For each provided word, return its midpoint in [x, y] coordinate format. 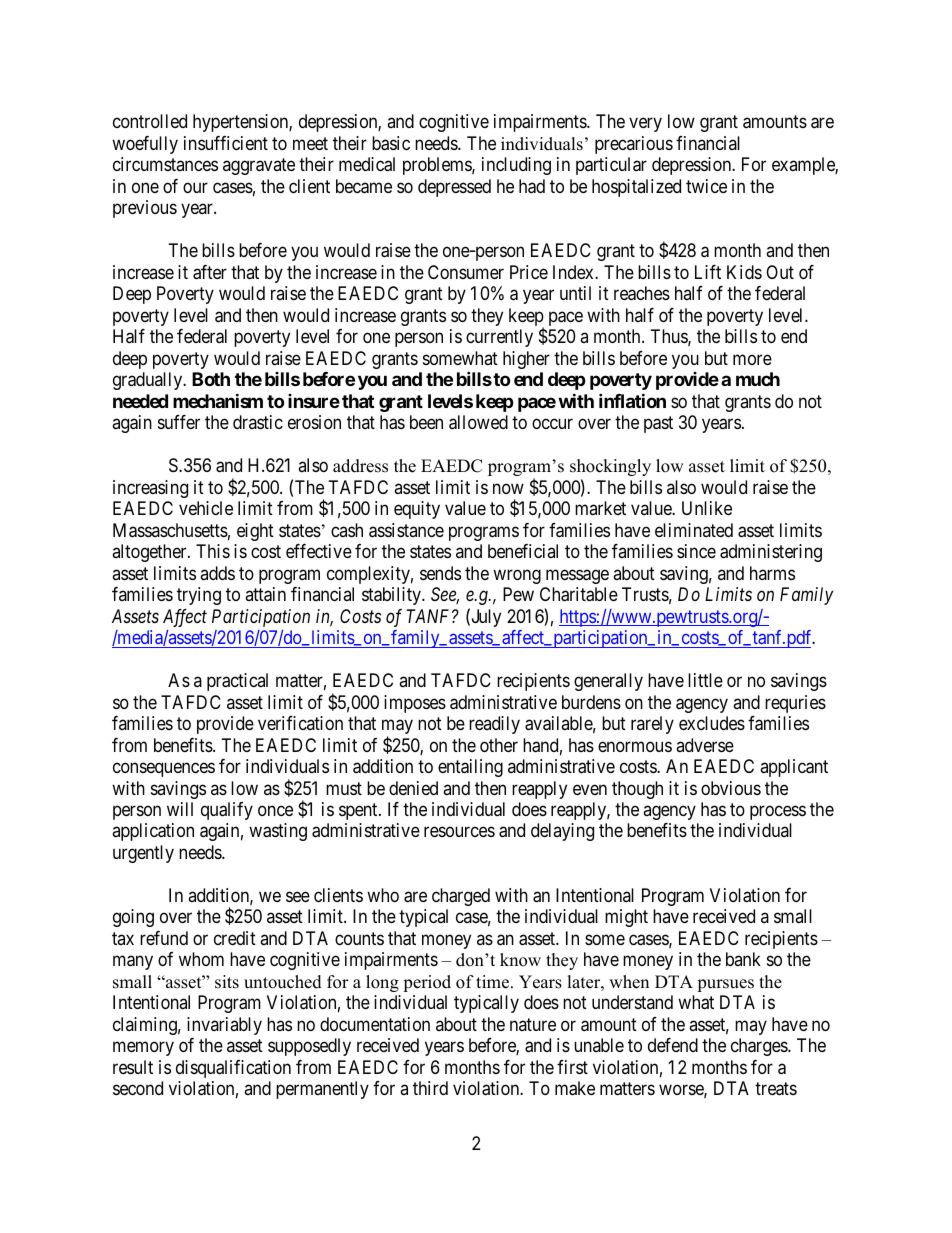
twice [706, 186]
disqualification [233, 1069]
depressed [454, 188]
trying [199, 596]
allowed [478, 422]
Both [211, 379]
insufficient [226, 143]
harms [772, 573]
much [758, 379]
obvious [731, 788]
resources [459, 832]
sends [440, 573]
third [430, 1088]
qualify [227, 811]
